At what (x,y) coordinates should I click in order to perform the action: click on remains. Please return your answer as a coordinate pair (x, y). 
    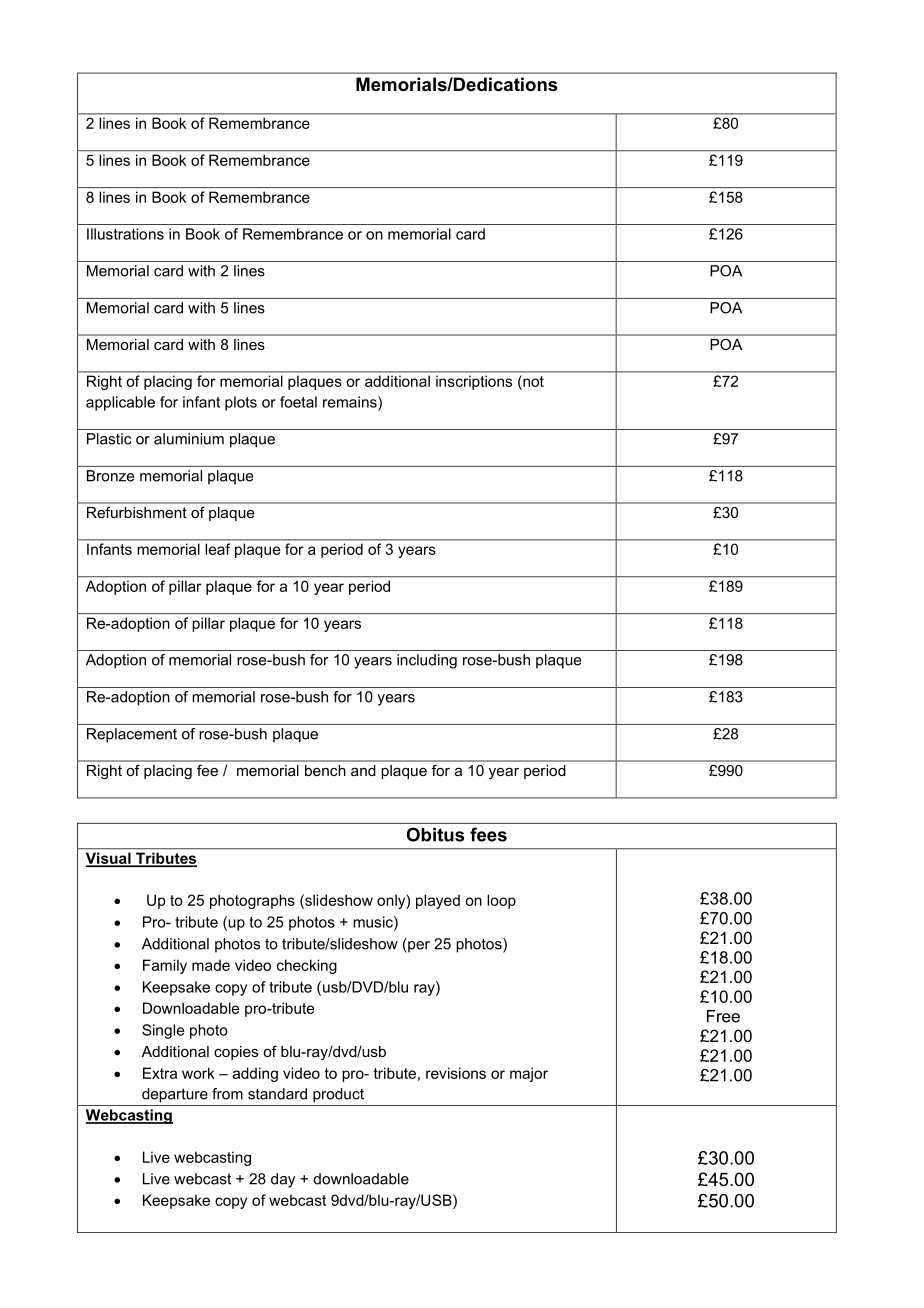
    Looking at the image, I should click on (351, 402).
